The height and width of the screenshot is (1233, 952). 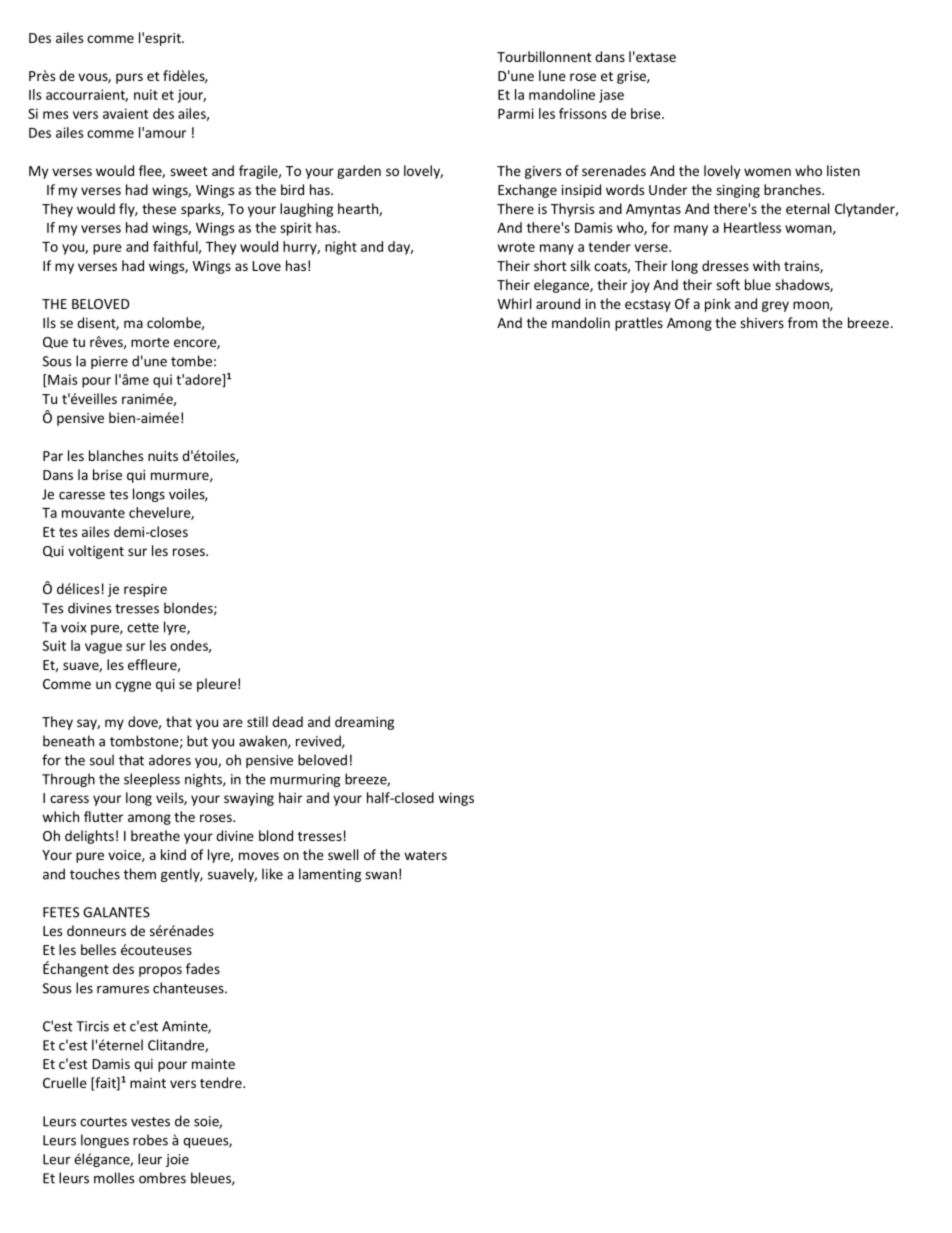 What do you see at coordinates (177, 1160) in the screenshot?
I see `joie` at bounding box center [177, 1160].
